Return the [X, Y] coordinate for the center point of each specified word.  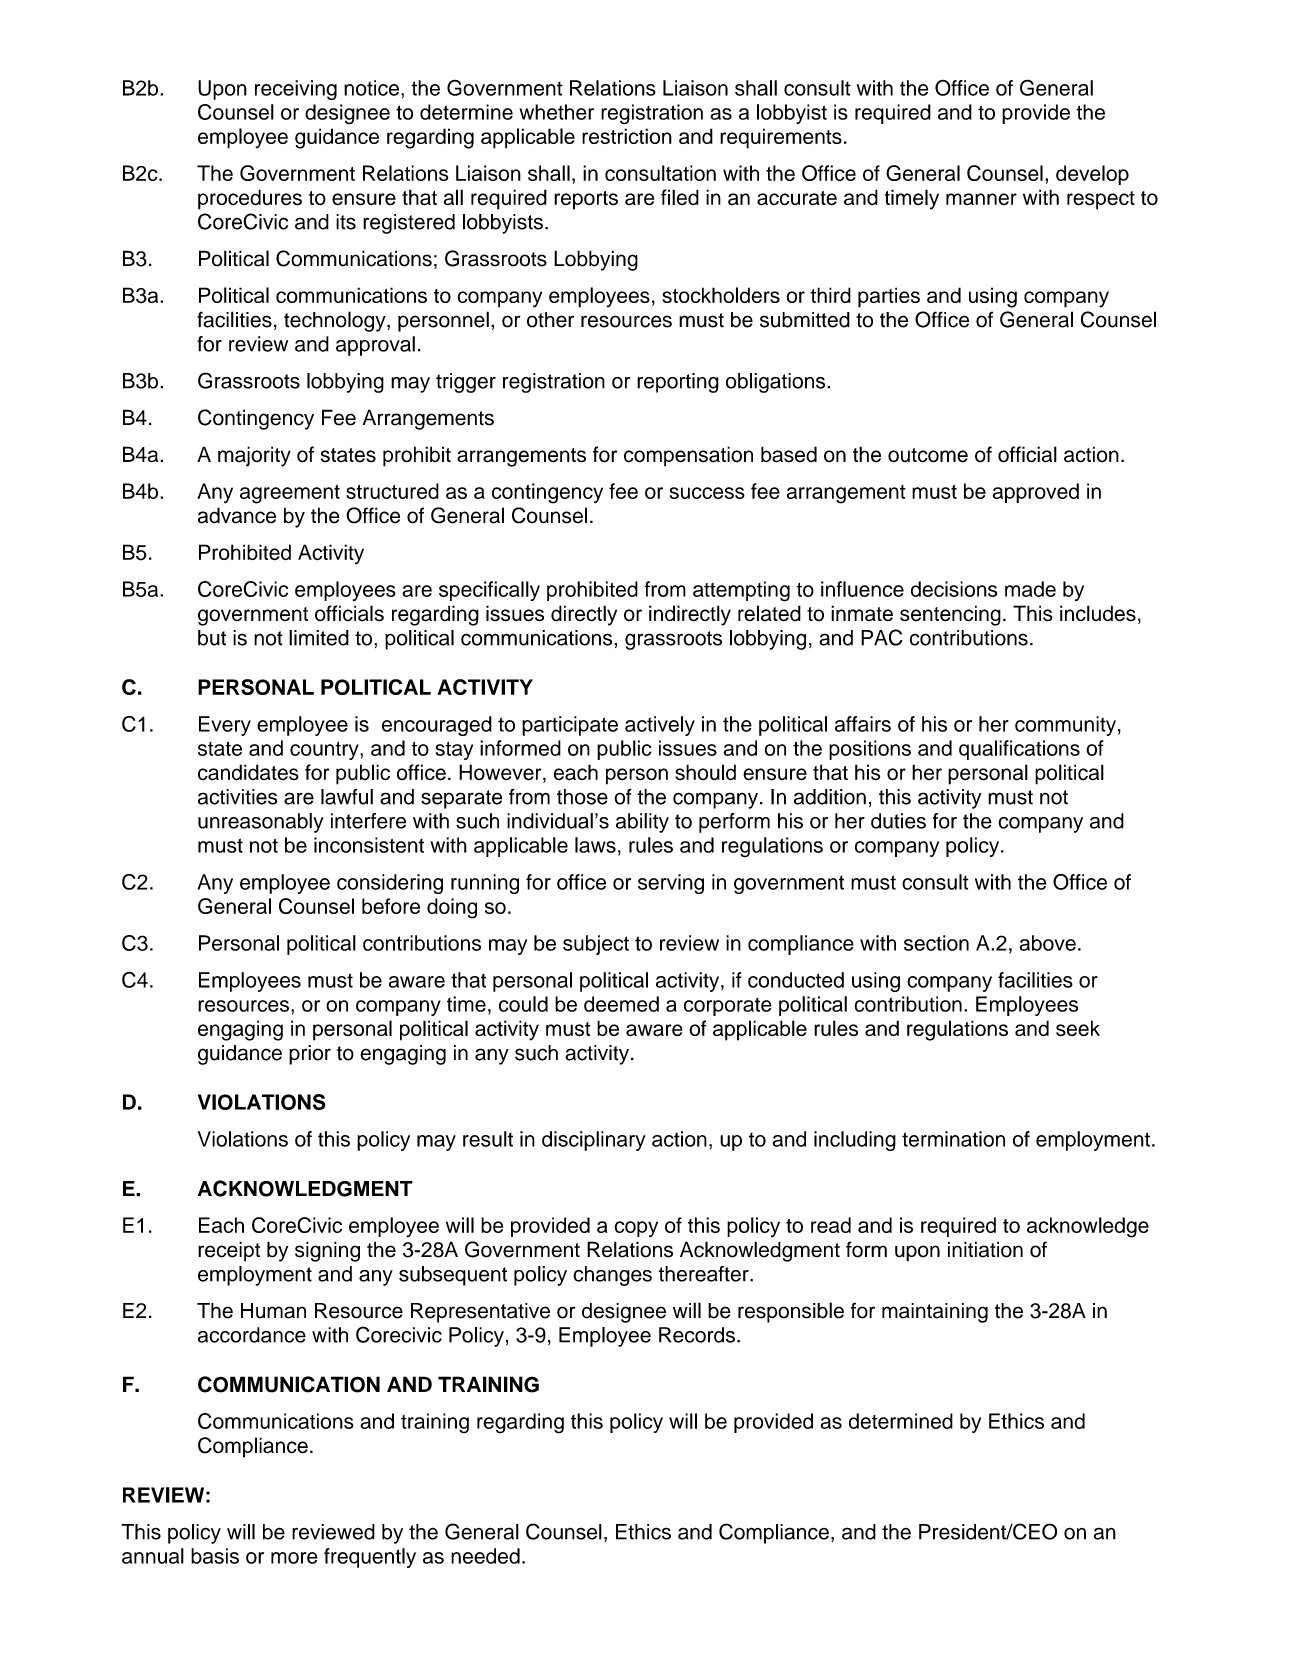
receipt [229, 1251]
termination [953, 1139]
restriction [627, 136]
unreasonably [261, 823]
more [294, 1558]
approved [1036, 493]
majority [254, 456]
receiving [296, 90]
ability [642, 823]
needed [485, 1556]
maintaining [935, 1313]
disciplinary [594, 1141]
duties [898, 821]
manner [981, 199]
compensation [688, 456]
